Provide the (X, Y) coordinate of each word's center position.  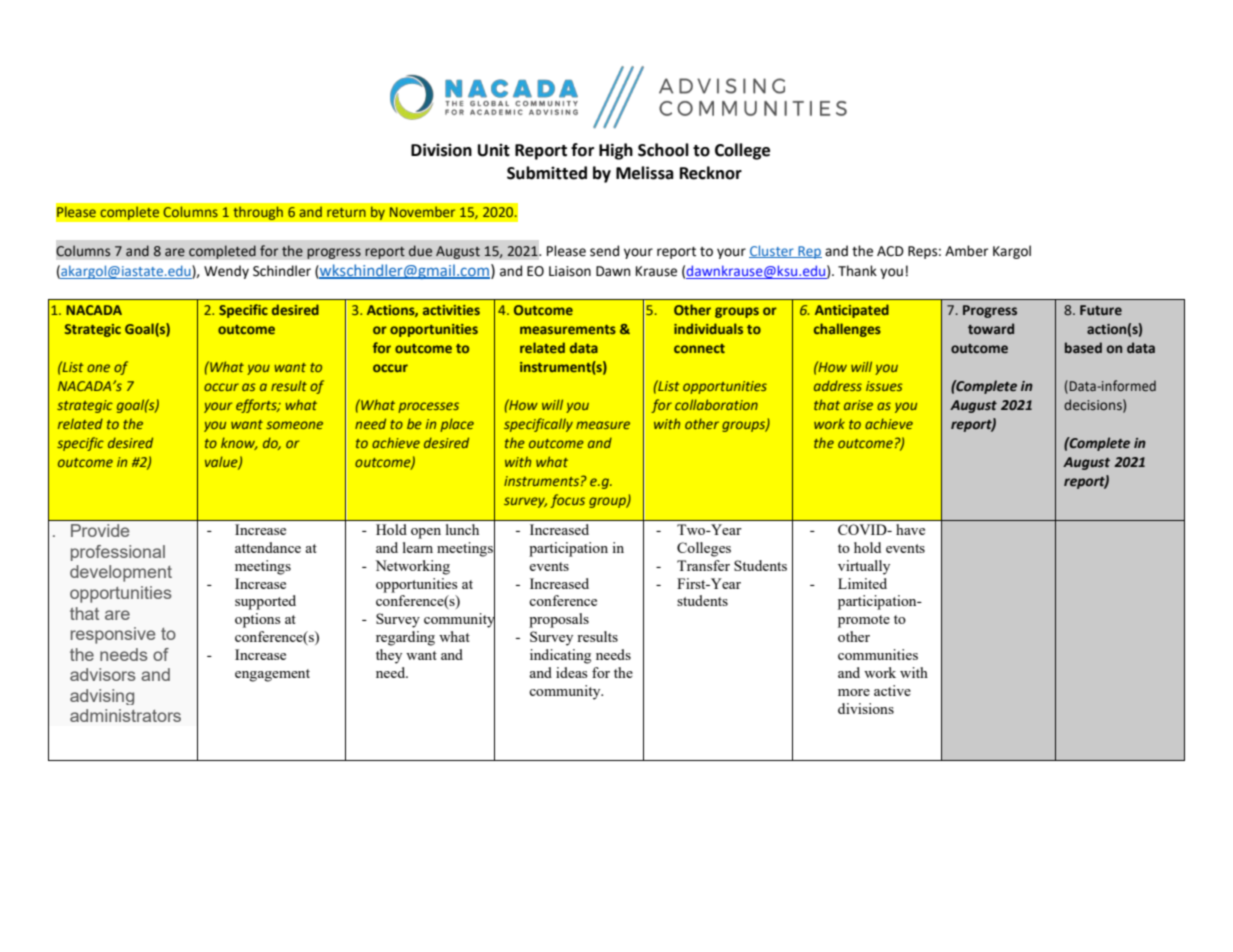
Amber (966, 251)
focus (567, 501)
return (346, 212)
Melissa (645, 173)
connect (699, 348)
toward (991, 328)
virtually (864, 567)
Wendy (226, 272)
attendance (268, 547)
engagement (272, 675)
